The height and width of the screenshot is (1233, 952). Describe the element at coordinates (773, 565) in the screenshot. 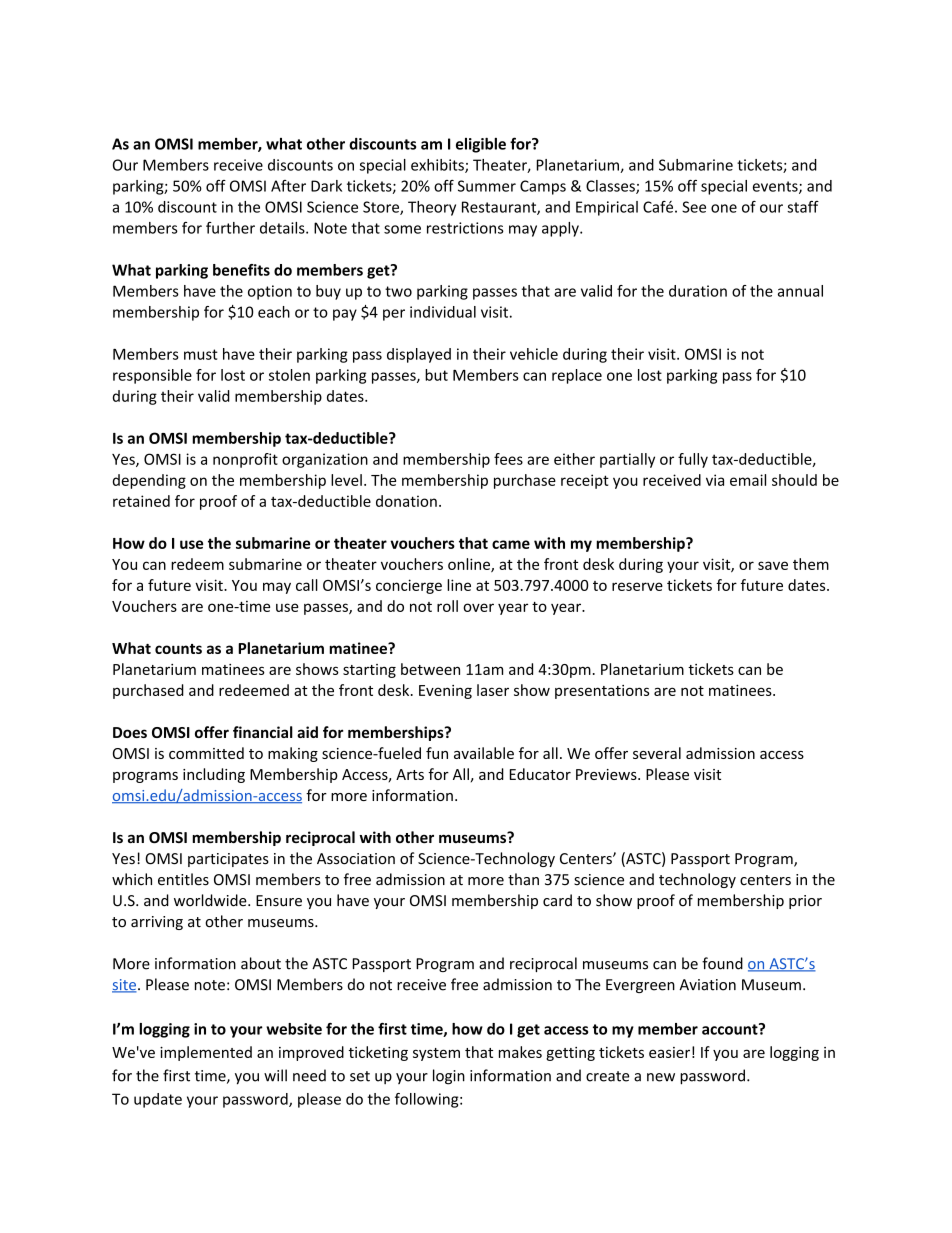

I see `save` at that location.
